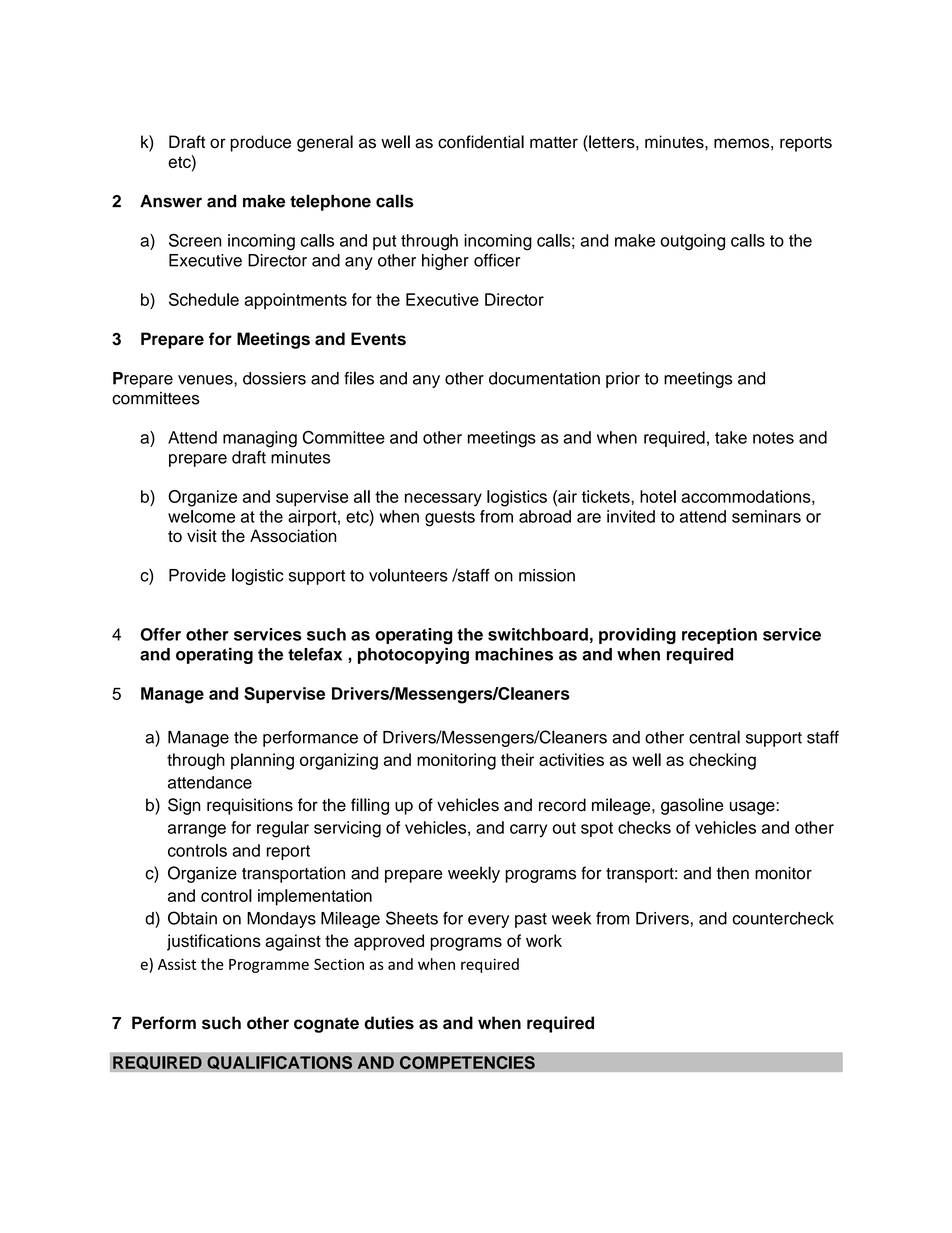  I want to click on produce, so click(260, 143).
